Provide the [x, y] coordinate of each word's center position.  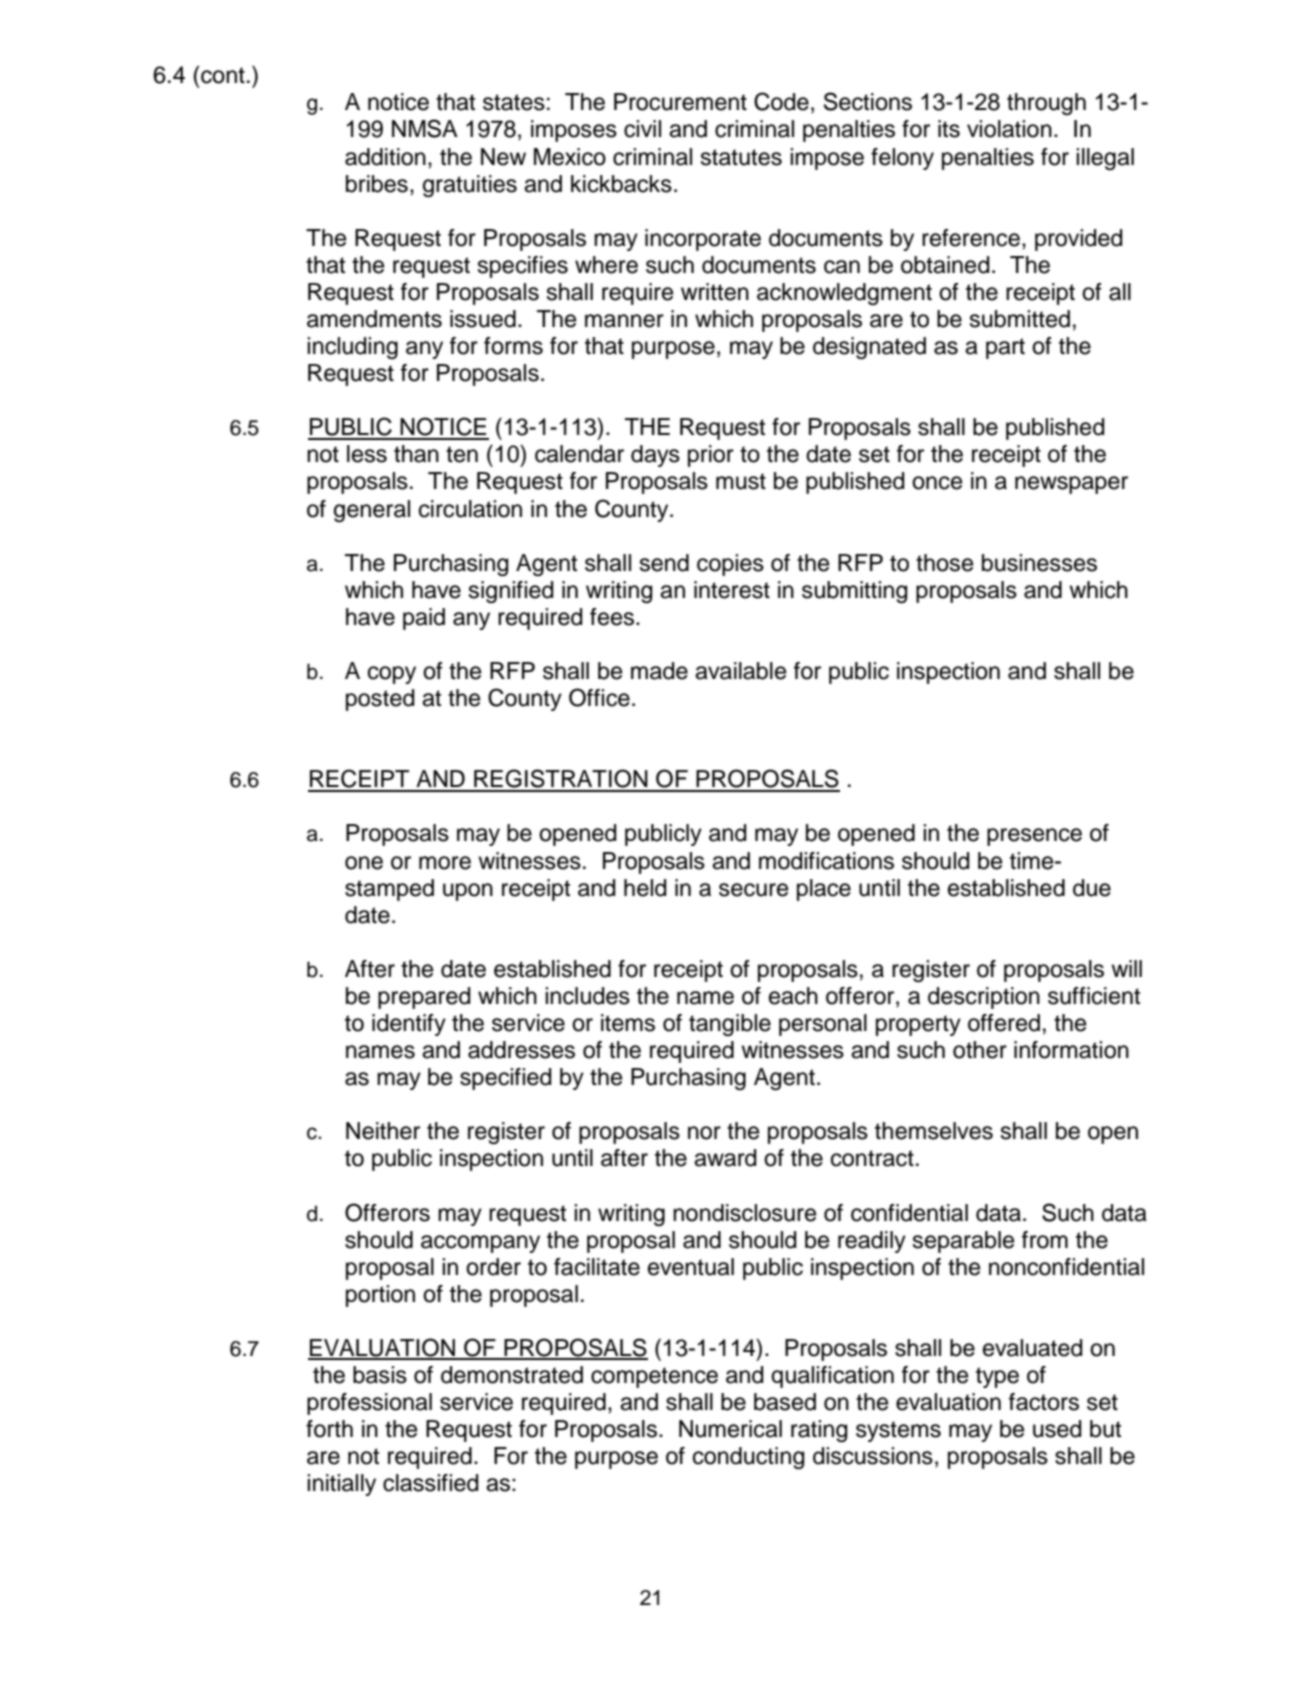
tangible [730, 1025]
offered [1004, 1023]
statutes [741, 157]
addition [385, 157]
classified [430, 1483]
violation [1009, 129]
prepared [424, 998]
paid [424, 619]
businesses [1039, 563]
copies [730, 565]
